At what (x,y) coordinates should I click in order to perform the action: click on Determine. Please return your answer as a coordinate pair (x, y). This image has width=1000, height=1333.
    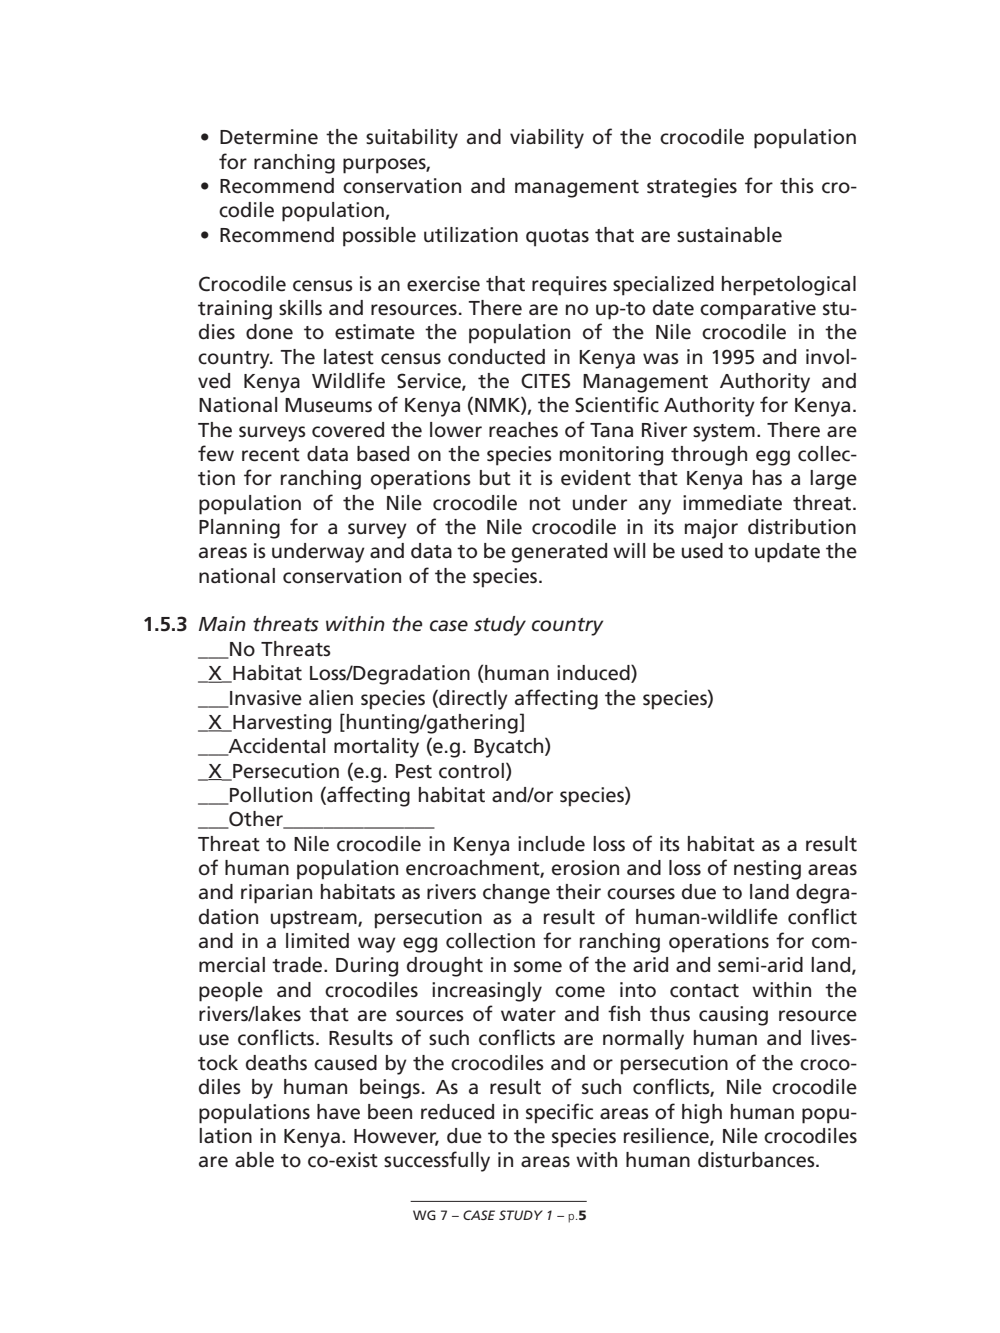
    Looking at the image, I should click on (269, 137).
